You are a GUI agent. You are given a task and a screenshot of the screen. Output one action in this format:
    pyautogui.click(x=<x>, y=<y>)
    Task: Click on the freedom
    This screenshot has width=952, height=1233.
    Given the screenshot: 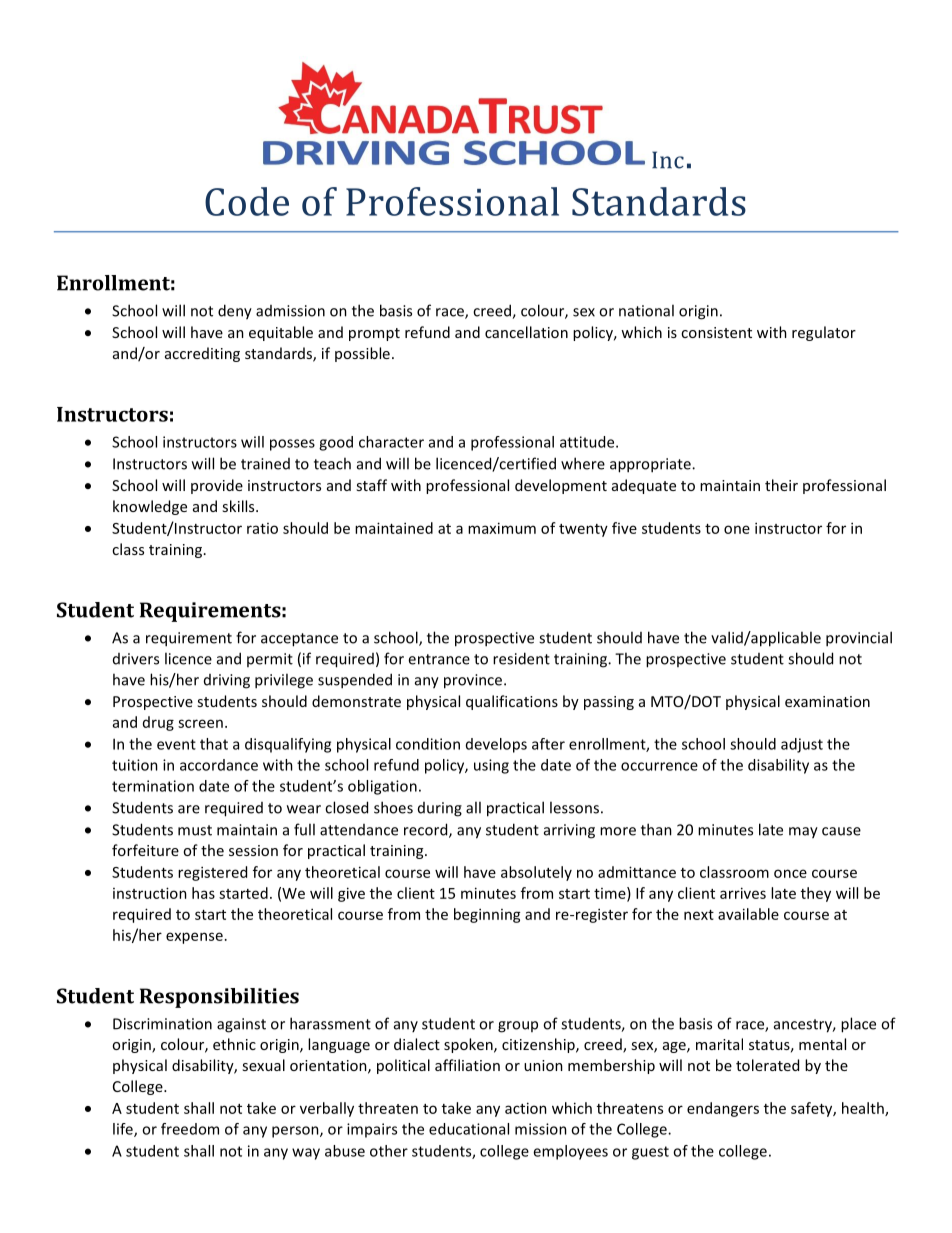 What is the action you would take?
    pyautogui.click(x=190, y=1129)
